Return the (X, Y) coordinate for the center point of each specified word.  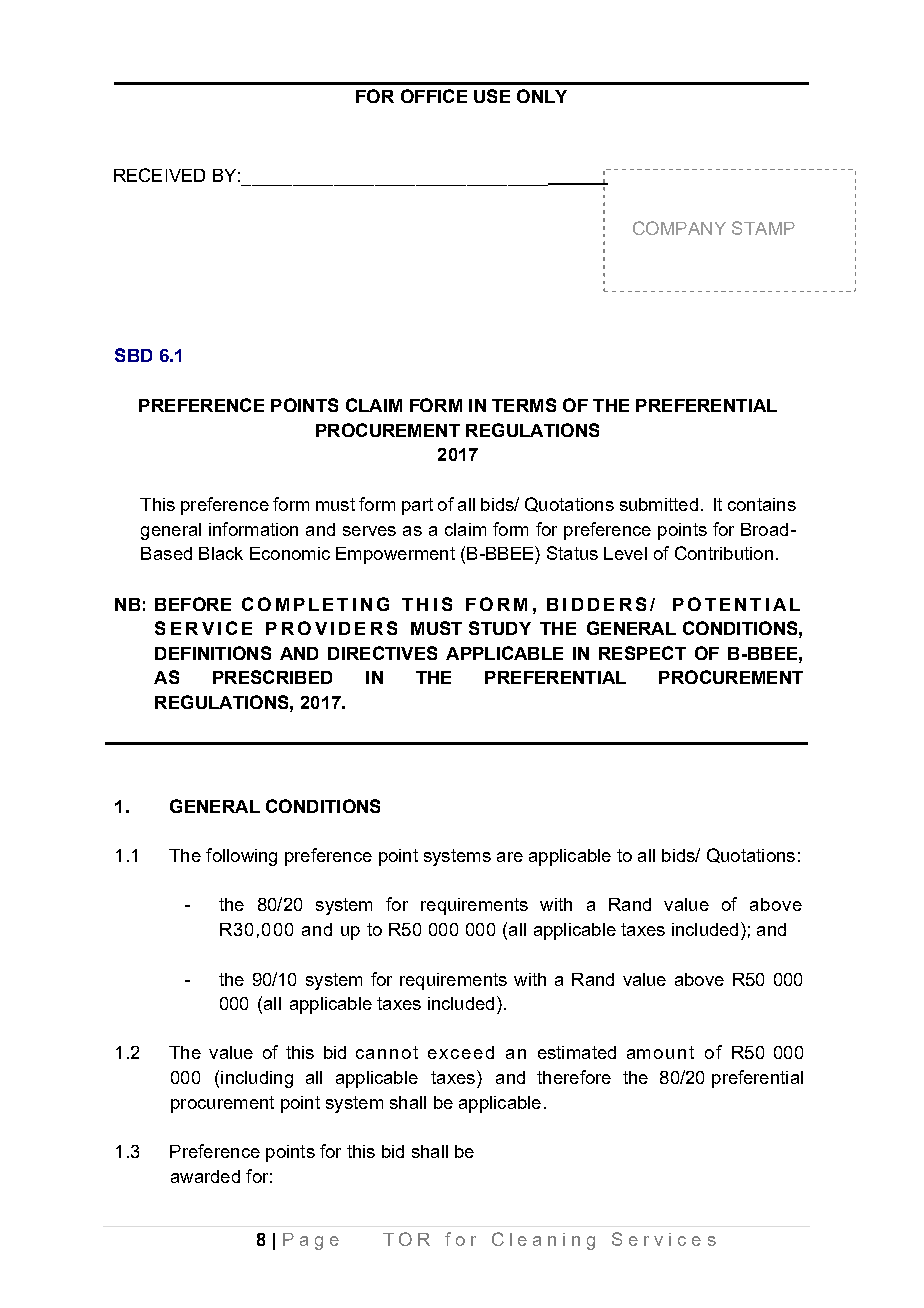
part (417, 506)
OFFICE (434, 96)
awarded (205, 1176)
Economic (290, 553)
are (510, 857)
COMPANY (679, 228)
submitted (659, 504)
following (241, 857)
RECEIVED (159, 175)
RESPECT (642, 653)
